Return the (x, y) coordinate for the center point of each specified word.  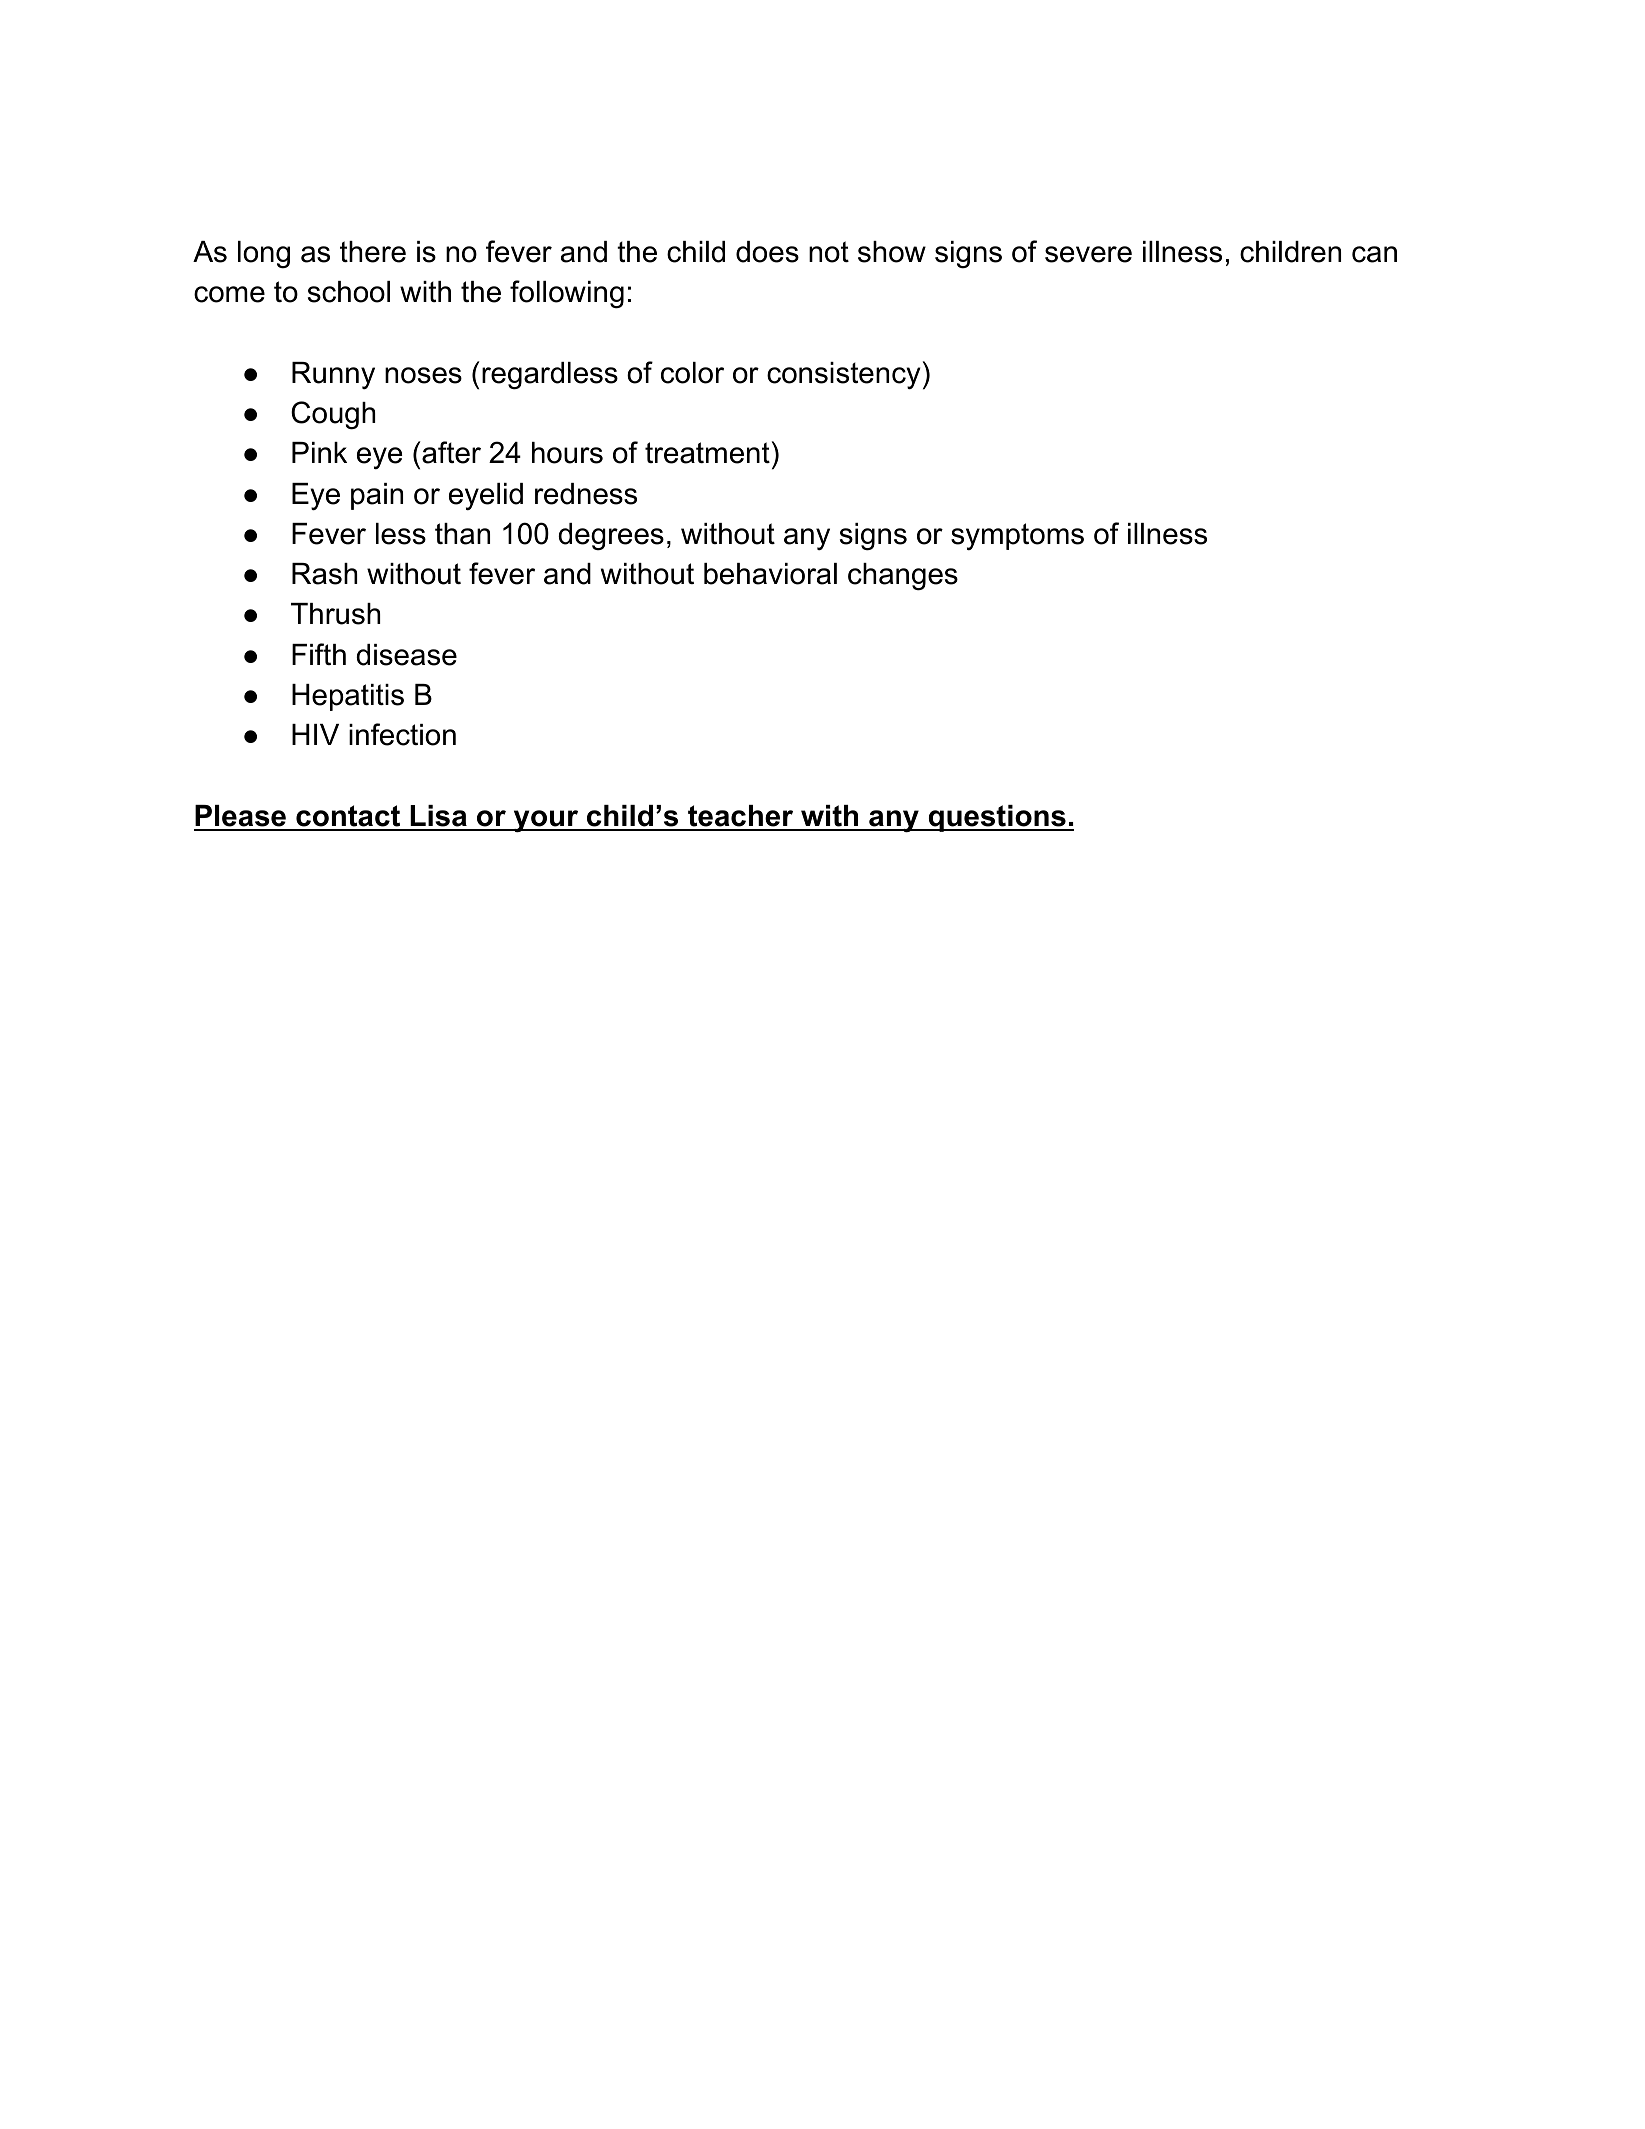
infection (402, 734)
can (1374, 254)
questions (997, 818)
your (546, 821)
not (829, 252)
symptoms (1017, 536)
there (373, 252)
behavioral (770, 574)
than (462, 534)
